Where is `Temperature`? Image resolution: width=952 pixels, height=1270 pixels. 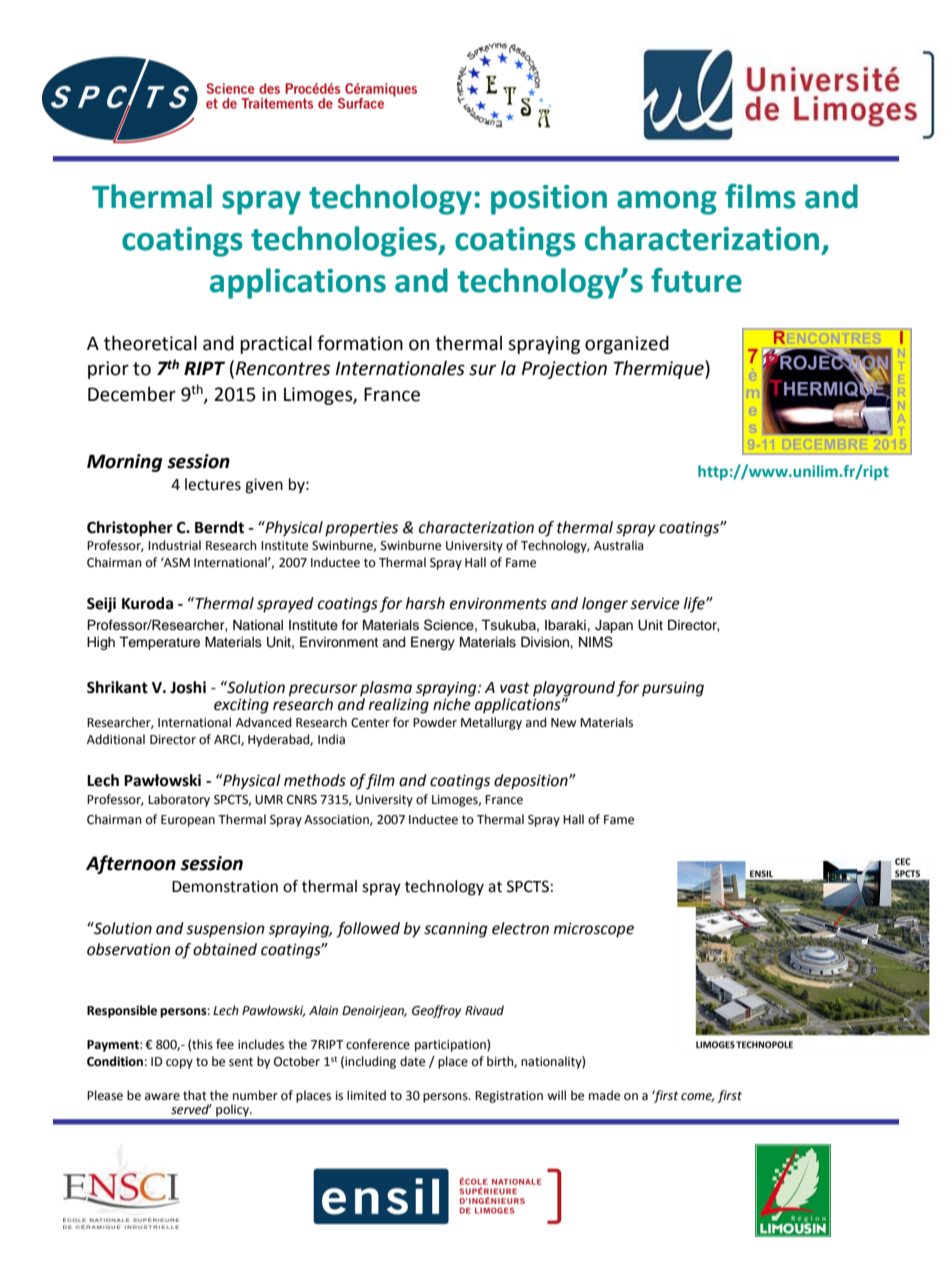 Temperature is located at coordinates (159, 643).
